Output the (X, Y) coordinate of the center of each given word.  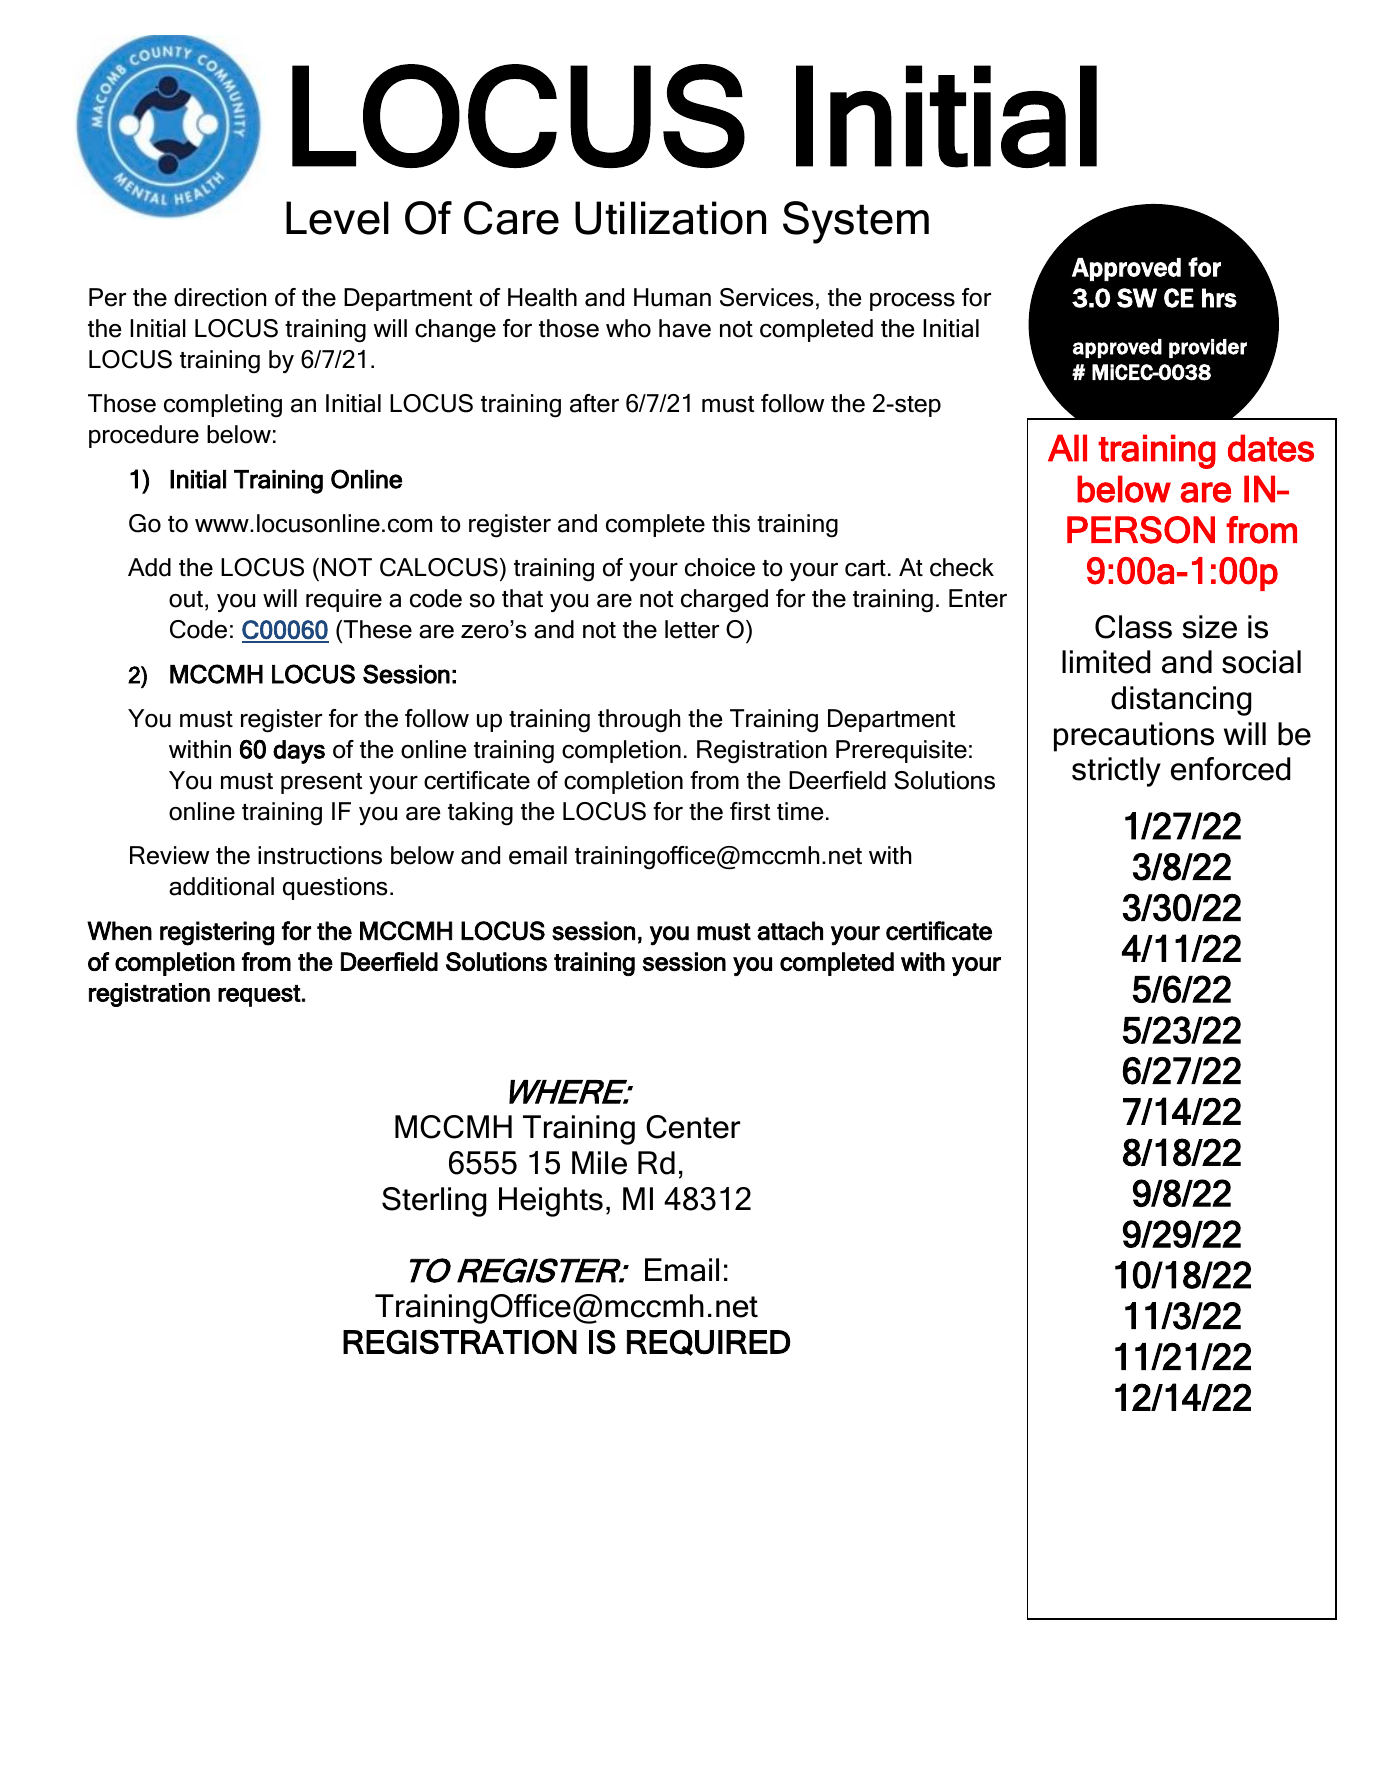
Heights (551, 1202)
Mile (599, 1163)
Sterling (434, 1202)
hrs (1219, 298)
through (639, 721)
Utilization (670, 218)
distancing (1181, 701)
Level (337, 218)
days (299, 752)
